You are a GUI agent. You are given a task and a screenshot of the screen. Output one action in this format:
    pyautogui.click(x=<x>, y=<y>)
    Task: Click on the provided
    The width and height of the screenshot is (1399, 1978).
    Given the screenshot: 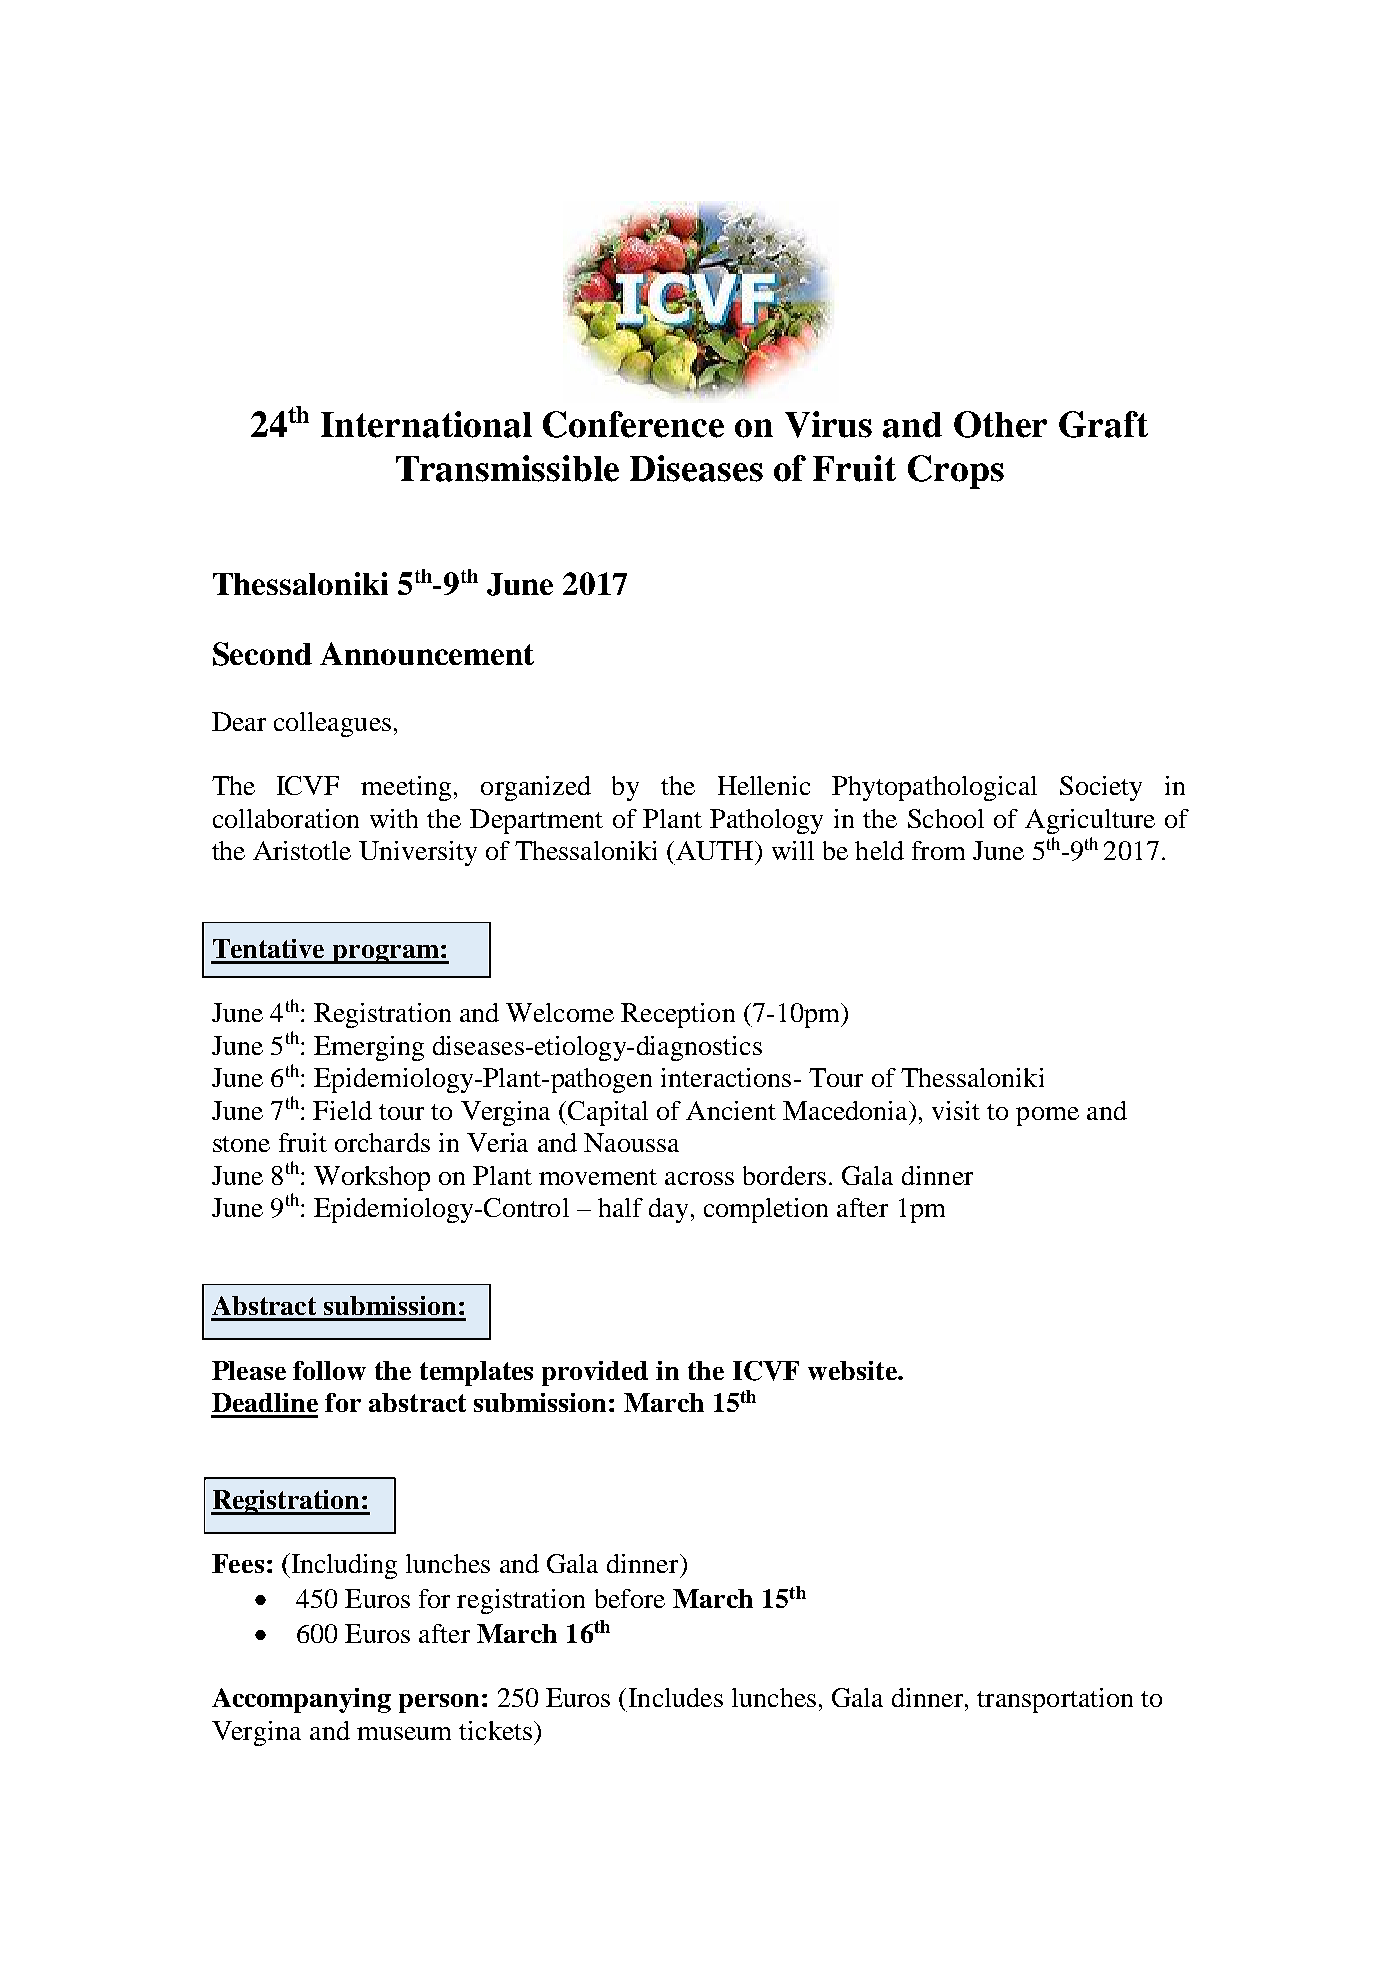 What is the action you would take?
    pyautogui.click(x=595, y=1373)
